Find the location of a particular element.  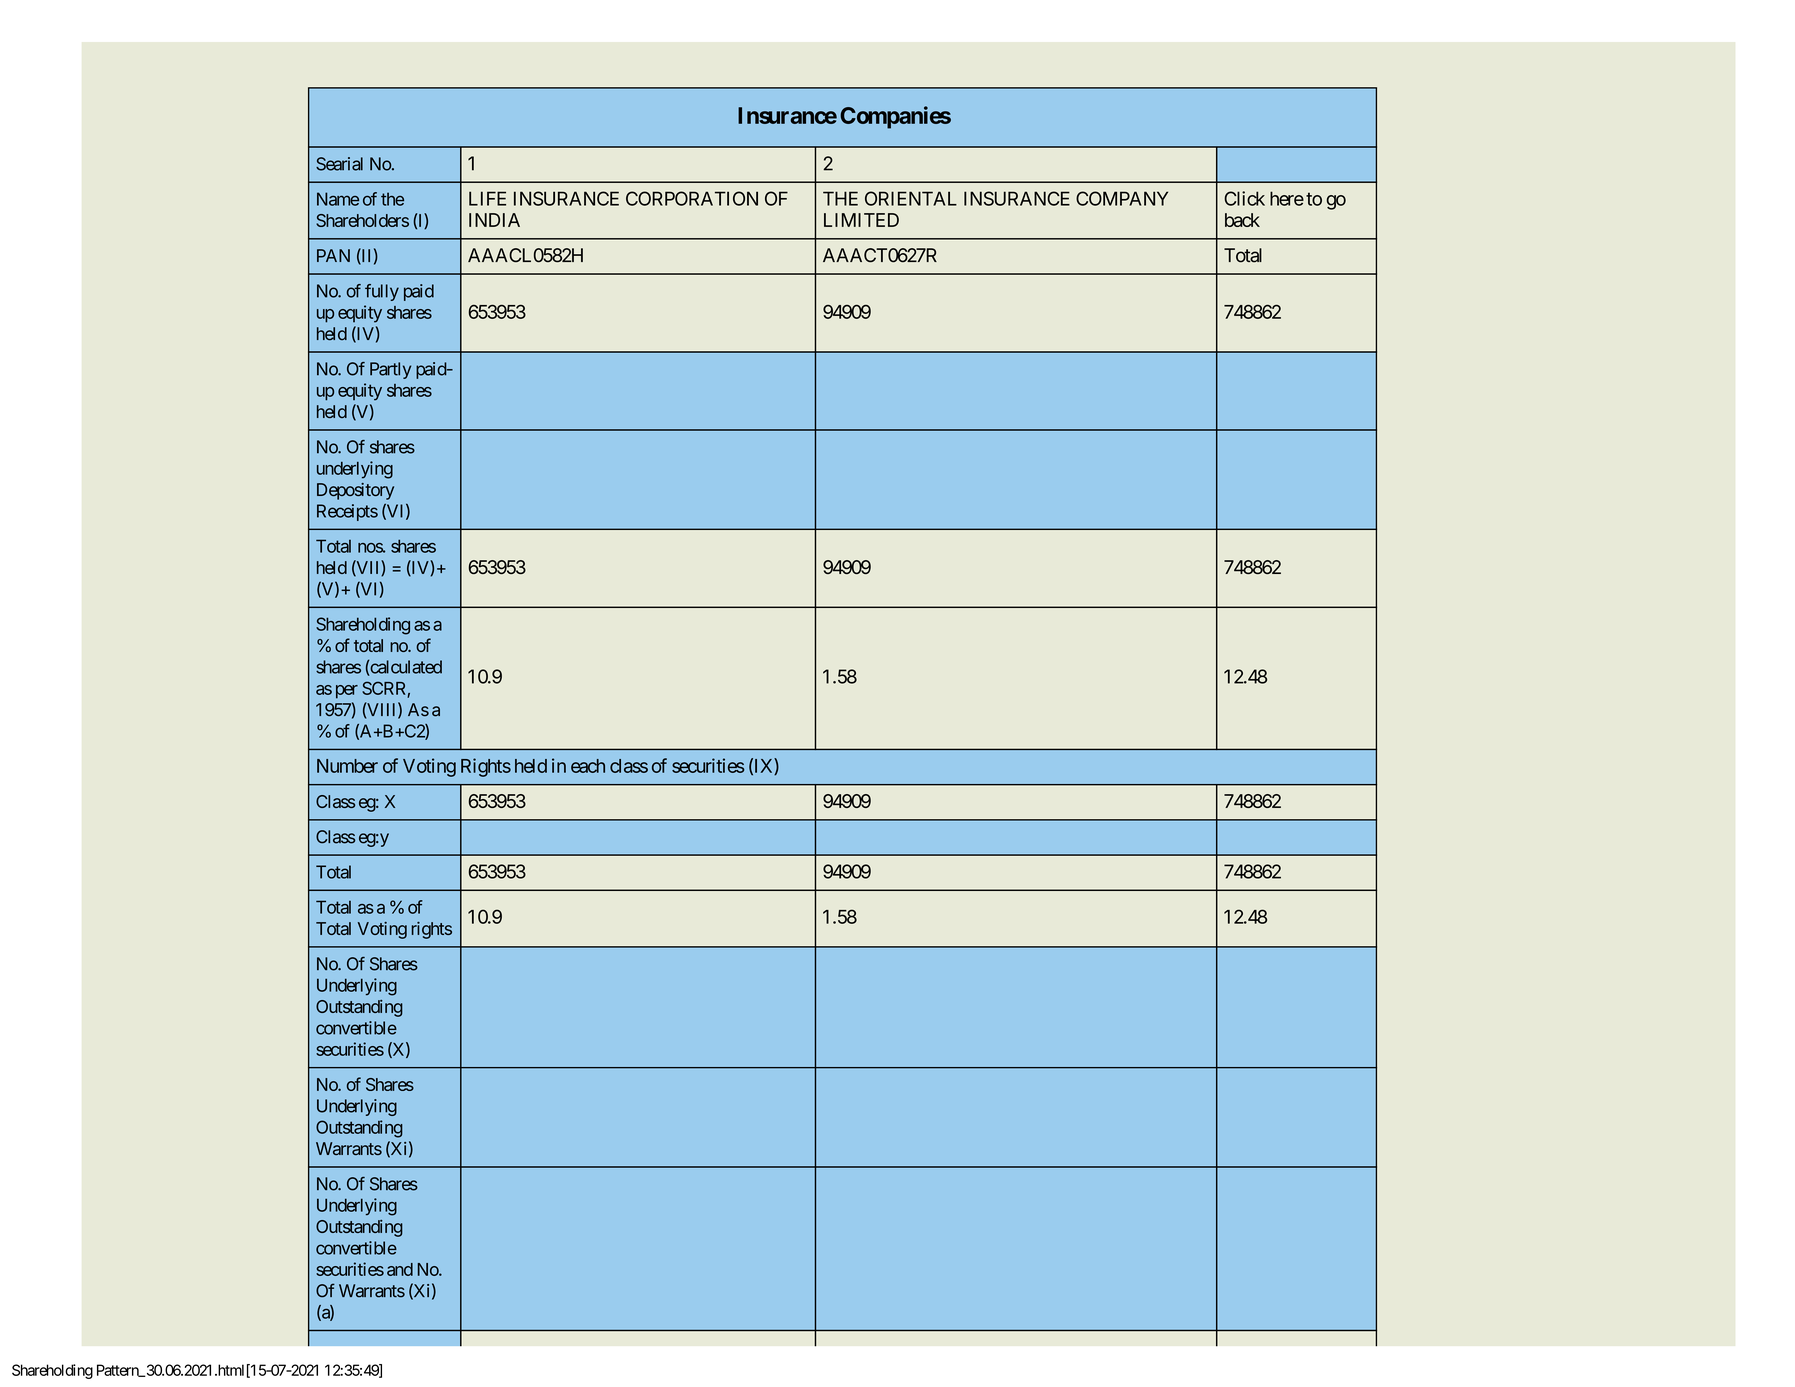

per is located at coordinates (347, 692).
